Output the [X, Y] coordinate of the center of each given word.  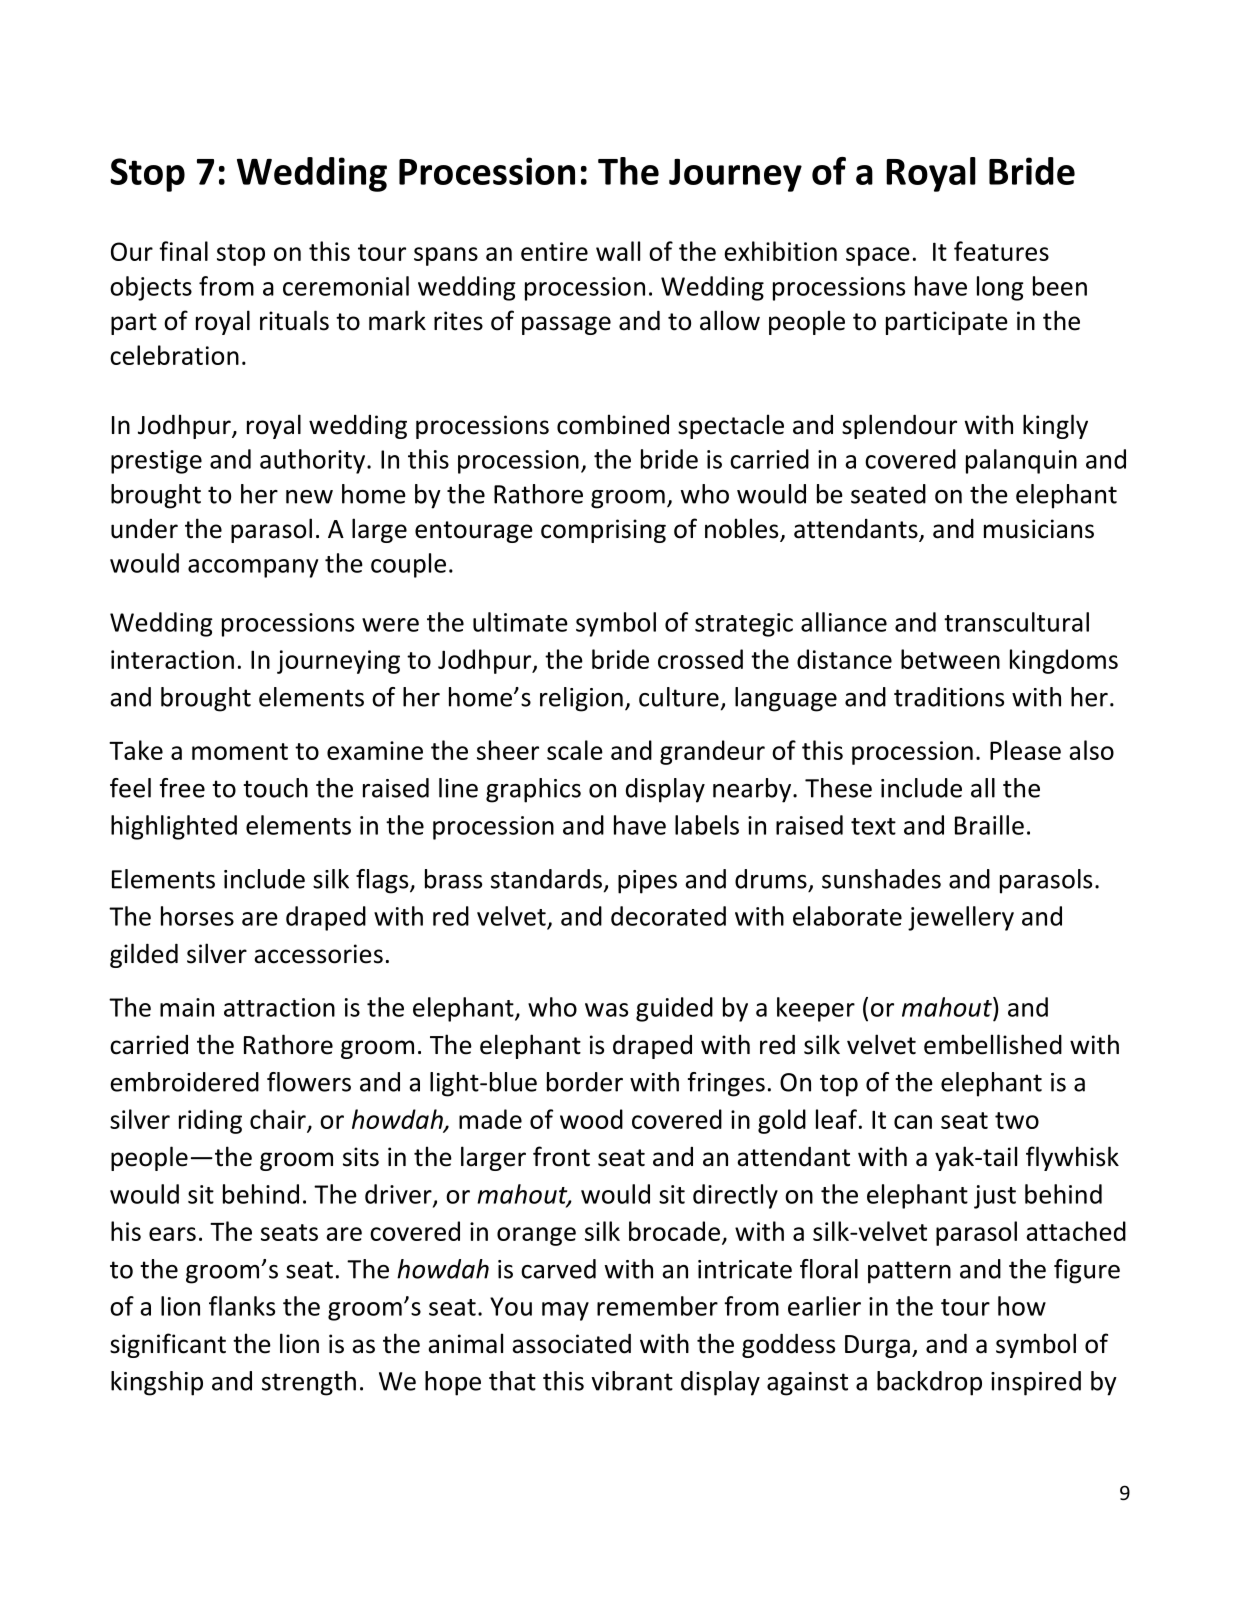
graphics [533, 790]
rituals [294, 320]
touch [275, 788]
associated [571, 1343]
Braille [989, 825]
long [1000, 288]
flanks [242, 1306]
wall [618, 251]
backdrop [929, 1383]
